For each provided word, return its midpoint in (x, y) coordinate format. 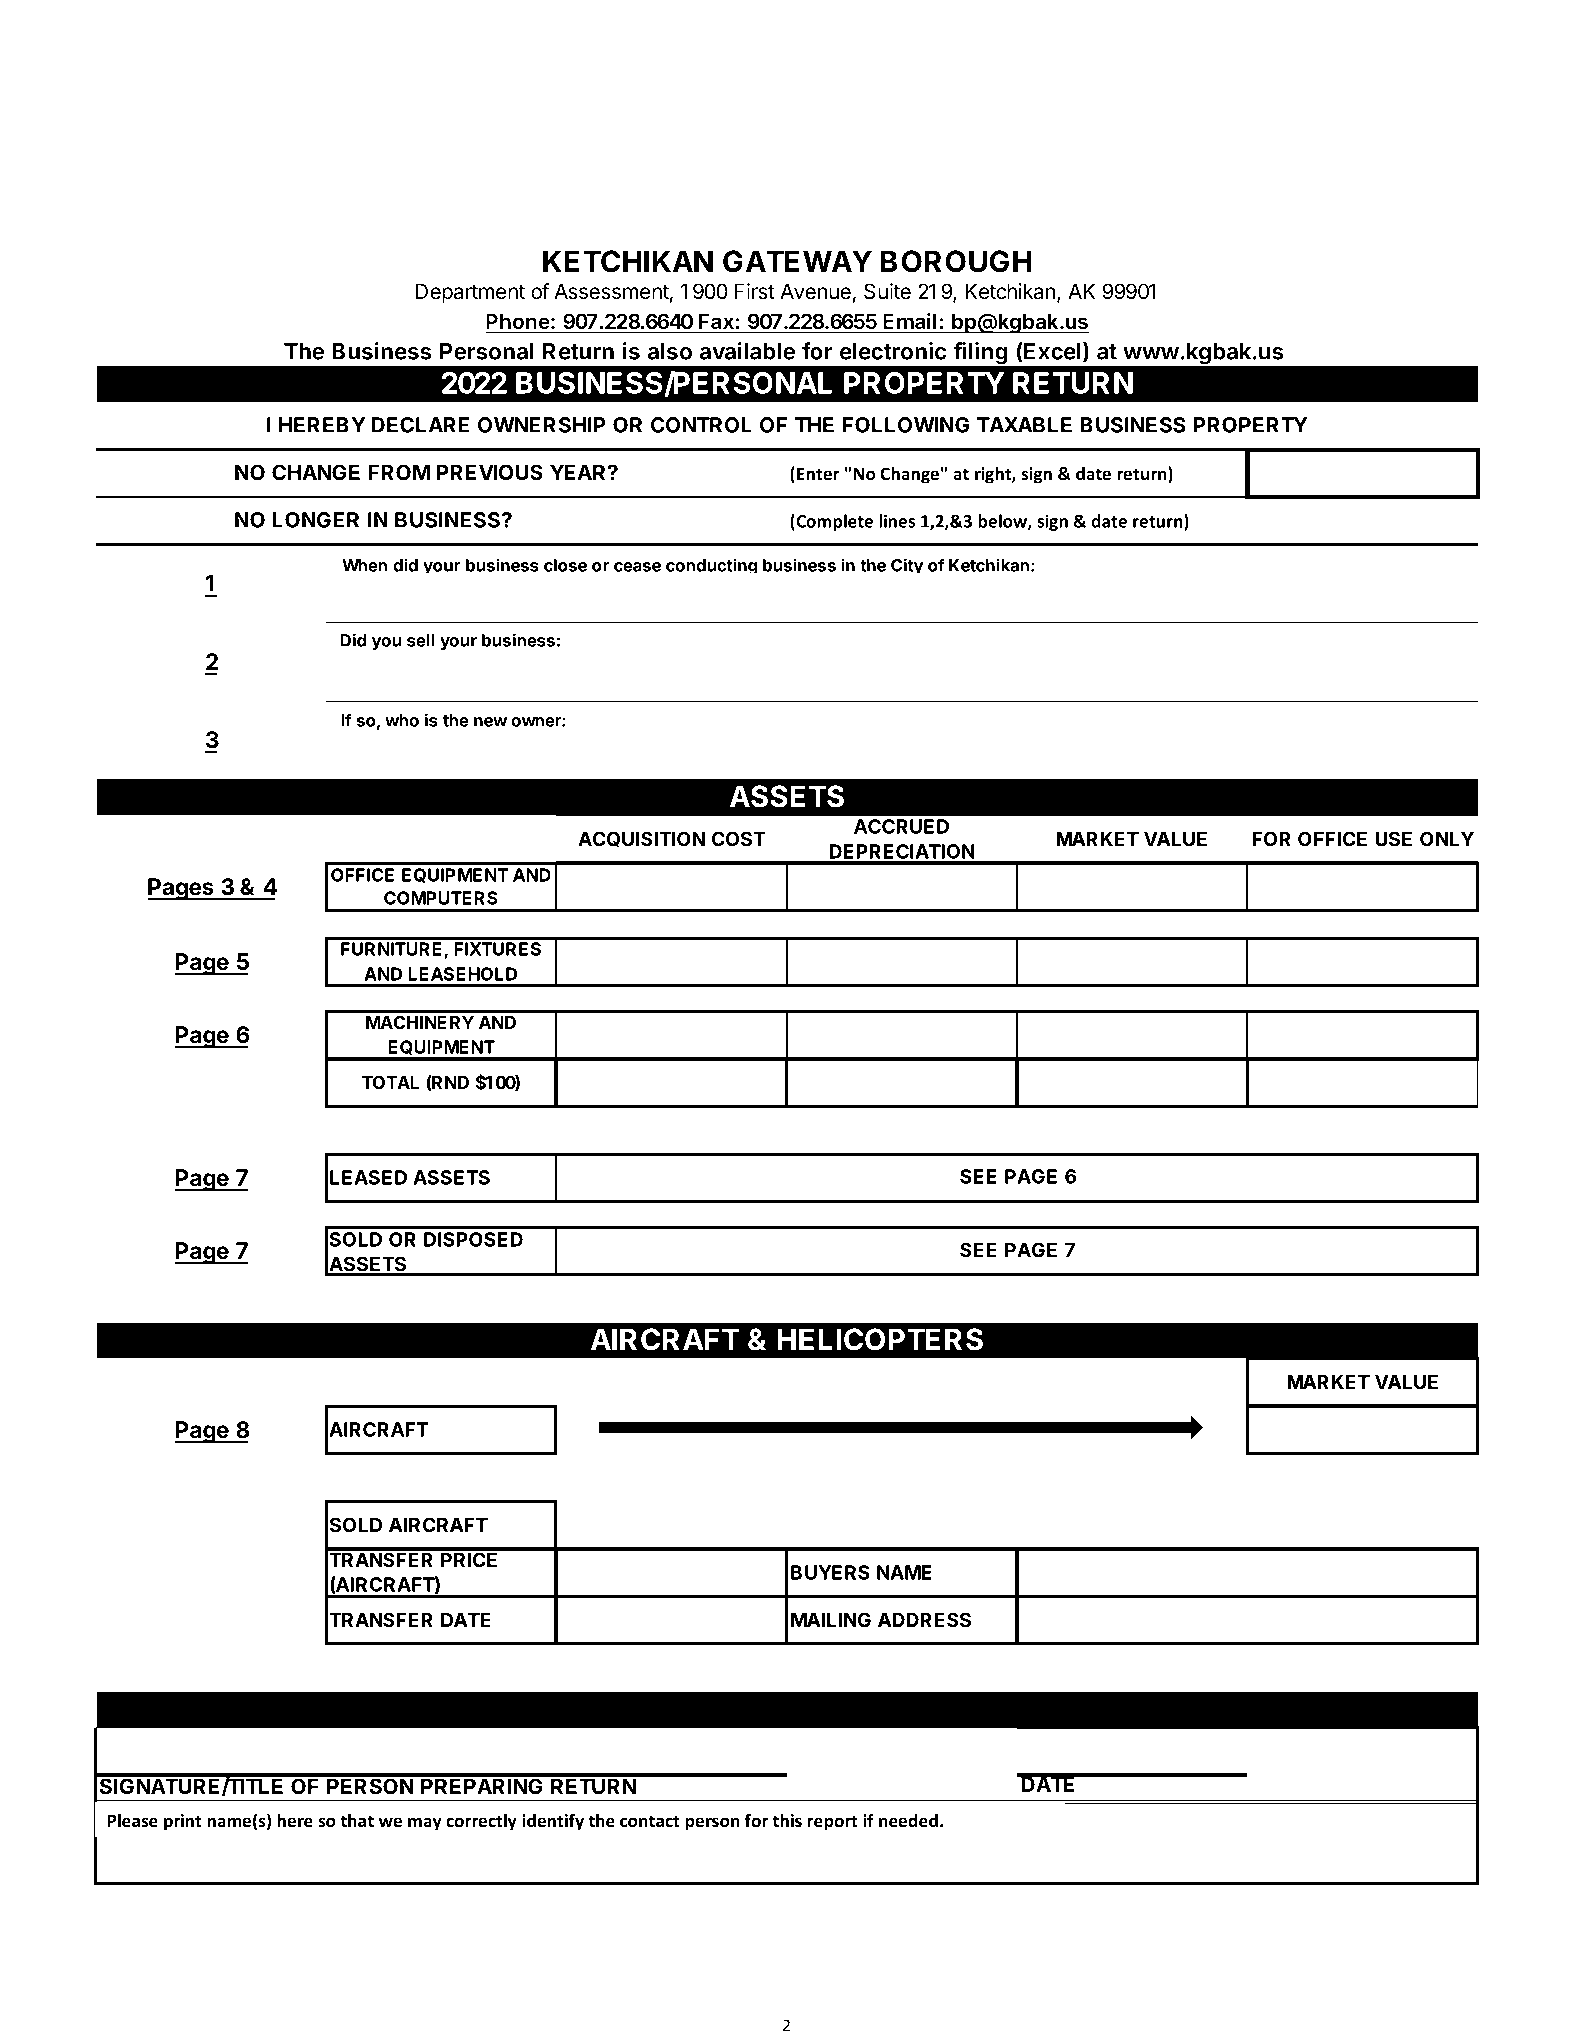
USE (1393, 838)
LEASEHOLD (462, 974)
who (402, 720)
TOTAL (390, 1082)
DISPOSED (473, 1239)
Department (470, 293)
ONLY (1447, 838)
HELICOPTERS (880, 1339)
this (787, 1820)
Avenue (815, 291)
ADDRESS (924, 1619)
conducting (711, 566)
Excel (1051, 352)
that (357, 1820)
